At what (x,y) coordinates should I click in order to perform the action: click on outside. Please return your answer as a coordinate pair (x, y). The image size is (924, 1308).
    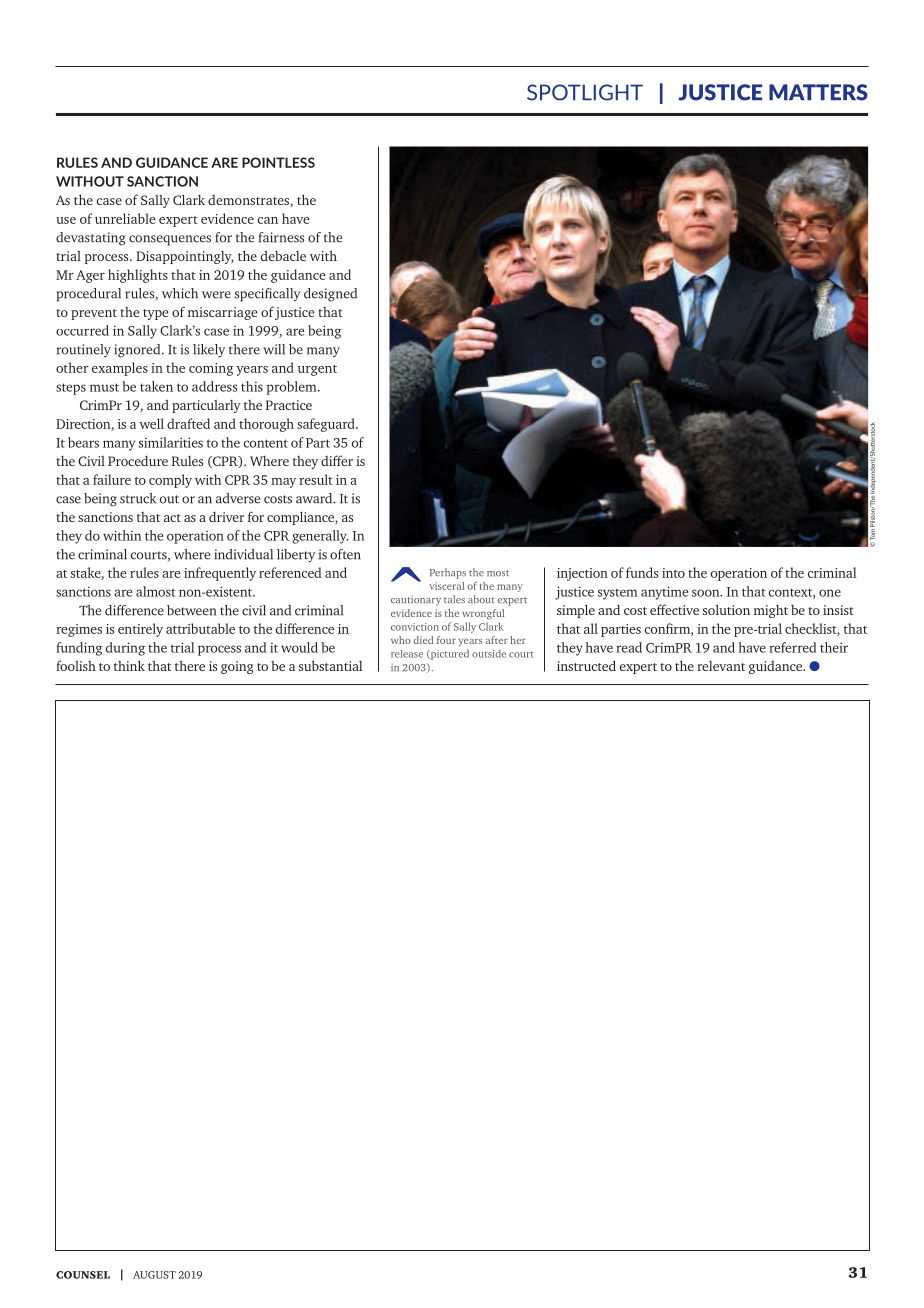
    Looking at the image, I should click on (489, 653).
